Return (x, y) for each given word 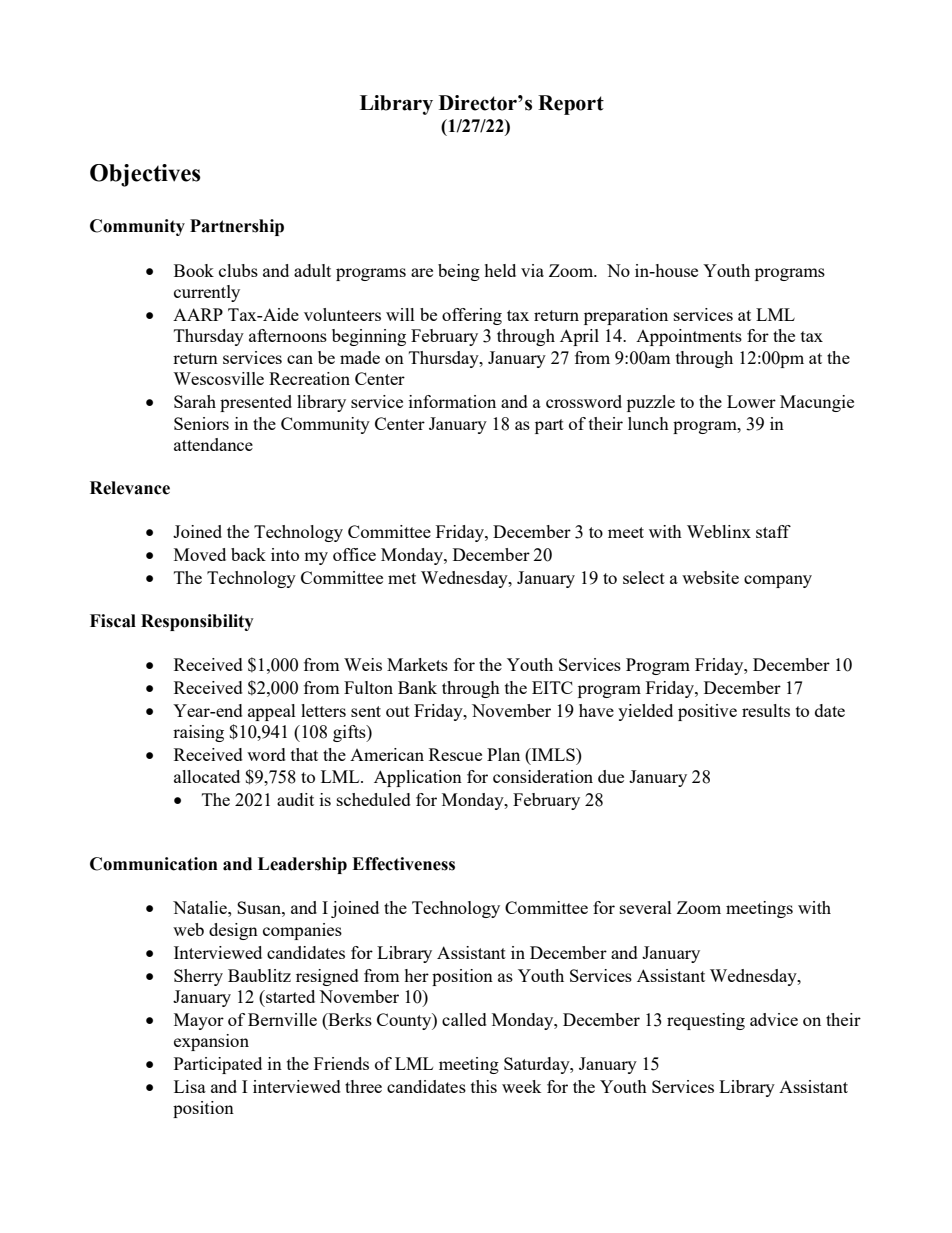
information (452, 401)
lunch (648, 423)
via (532, 270)
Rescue (455, 754)
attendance (213, 444)
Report (571, 105)
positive (707, 712)
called (464, 1019)
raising (198, 733)
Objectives (145, 175)
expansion (211, 1042)
